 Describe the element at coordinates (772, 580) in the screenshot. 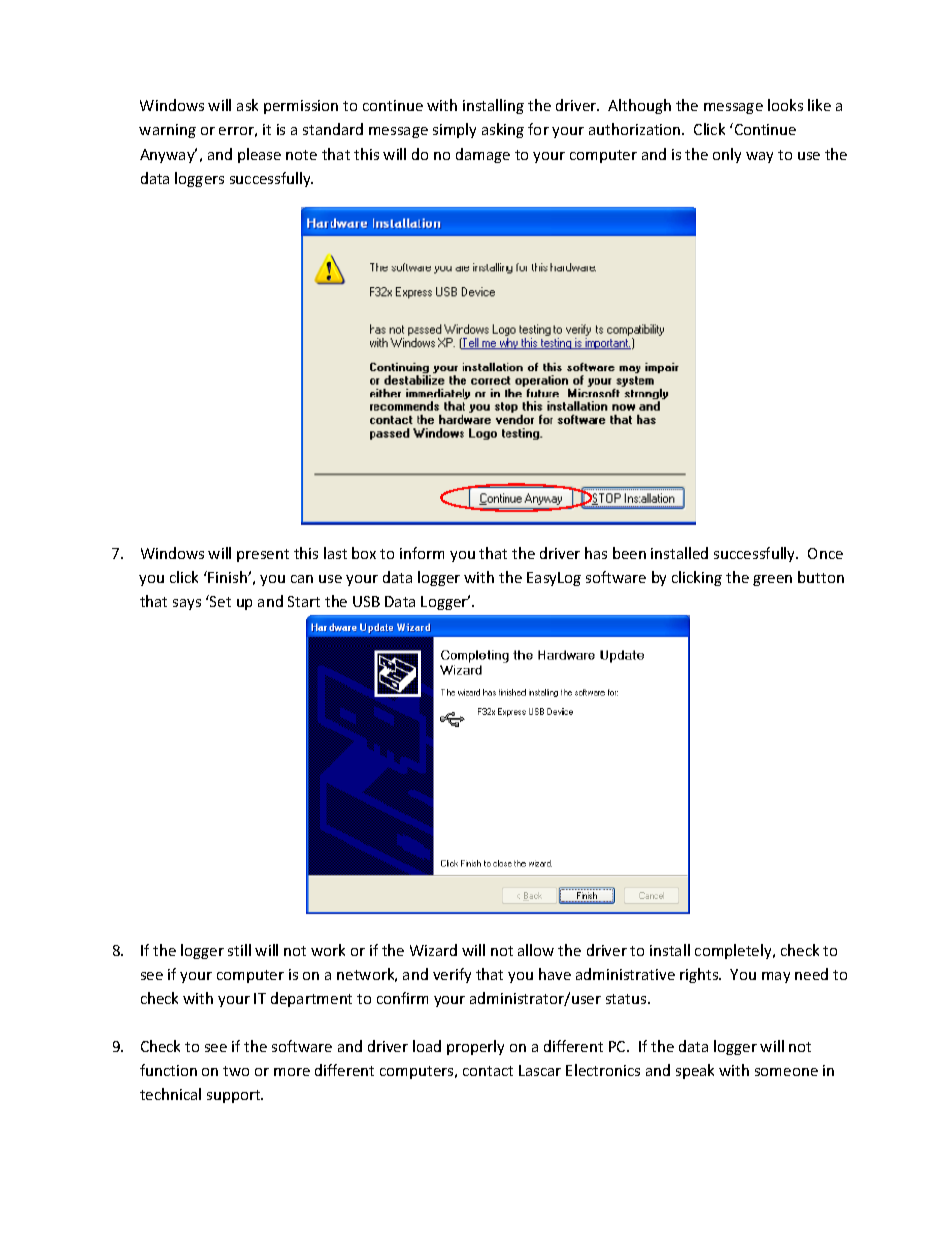

I see `green` at that location.
